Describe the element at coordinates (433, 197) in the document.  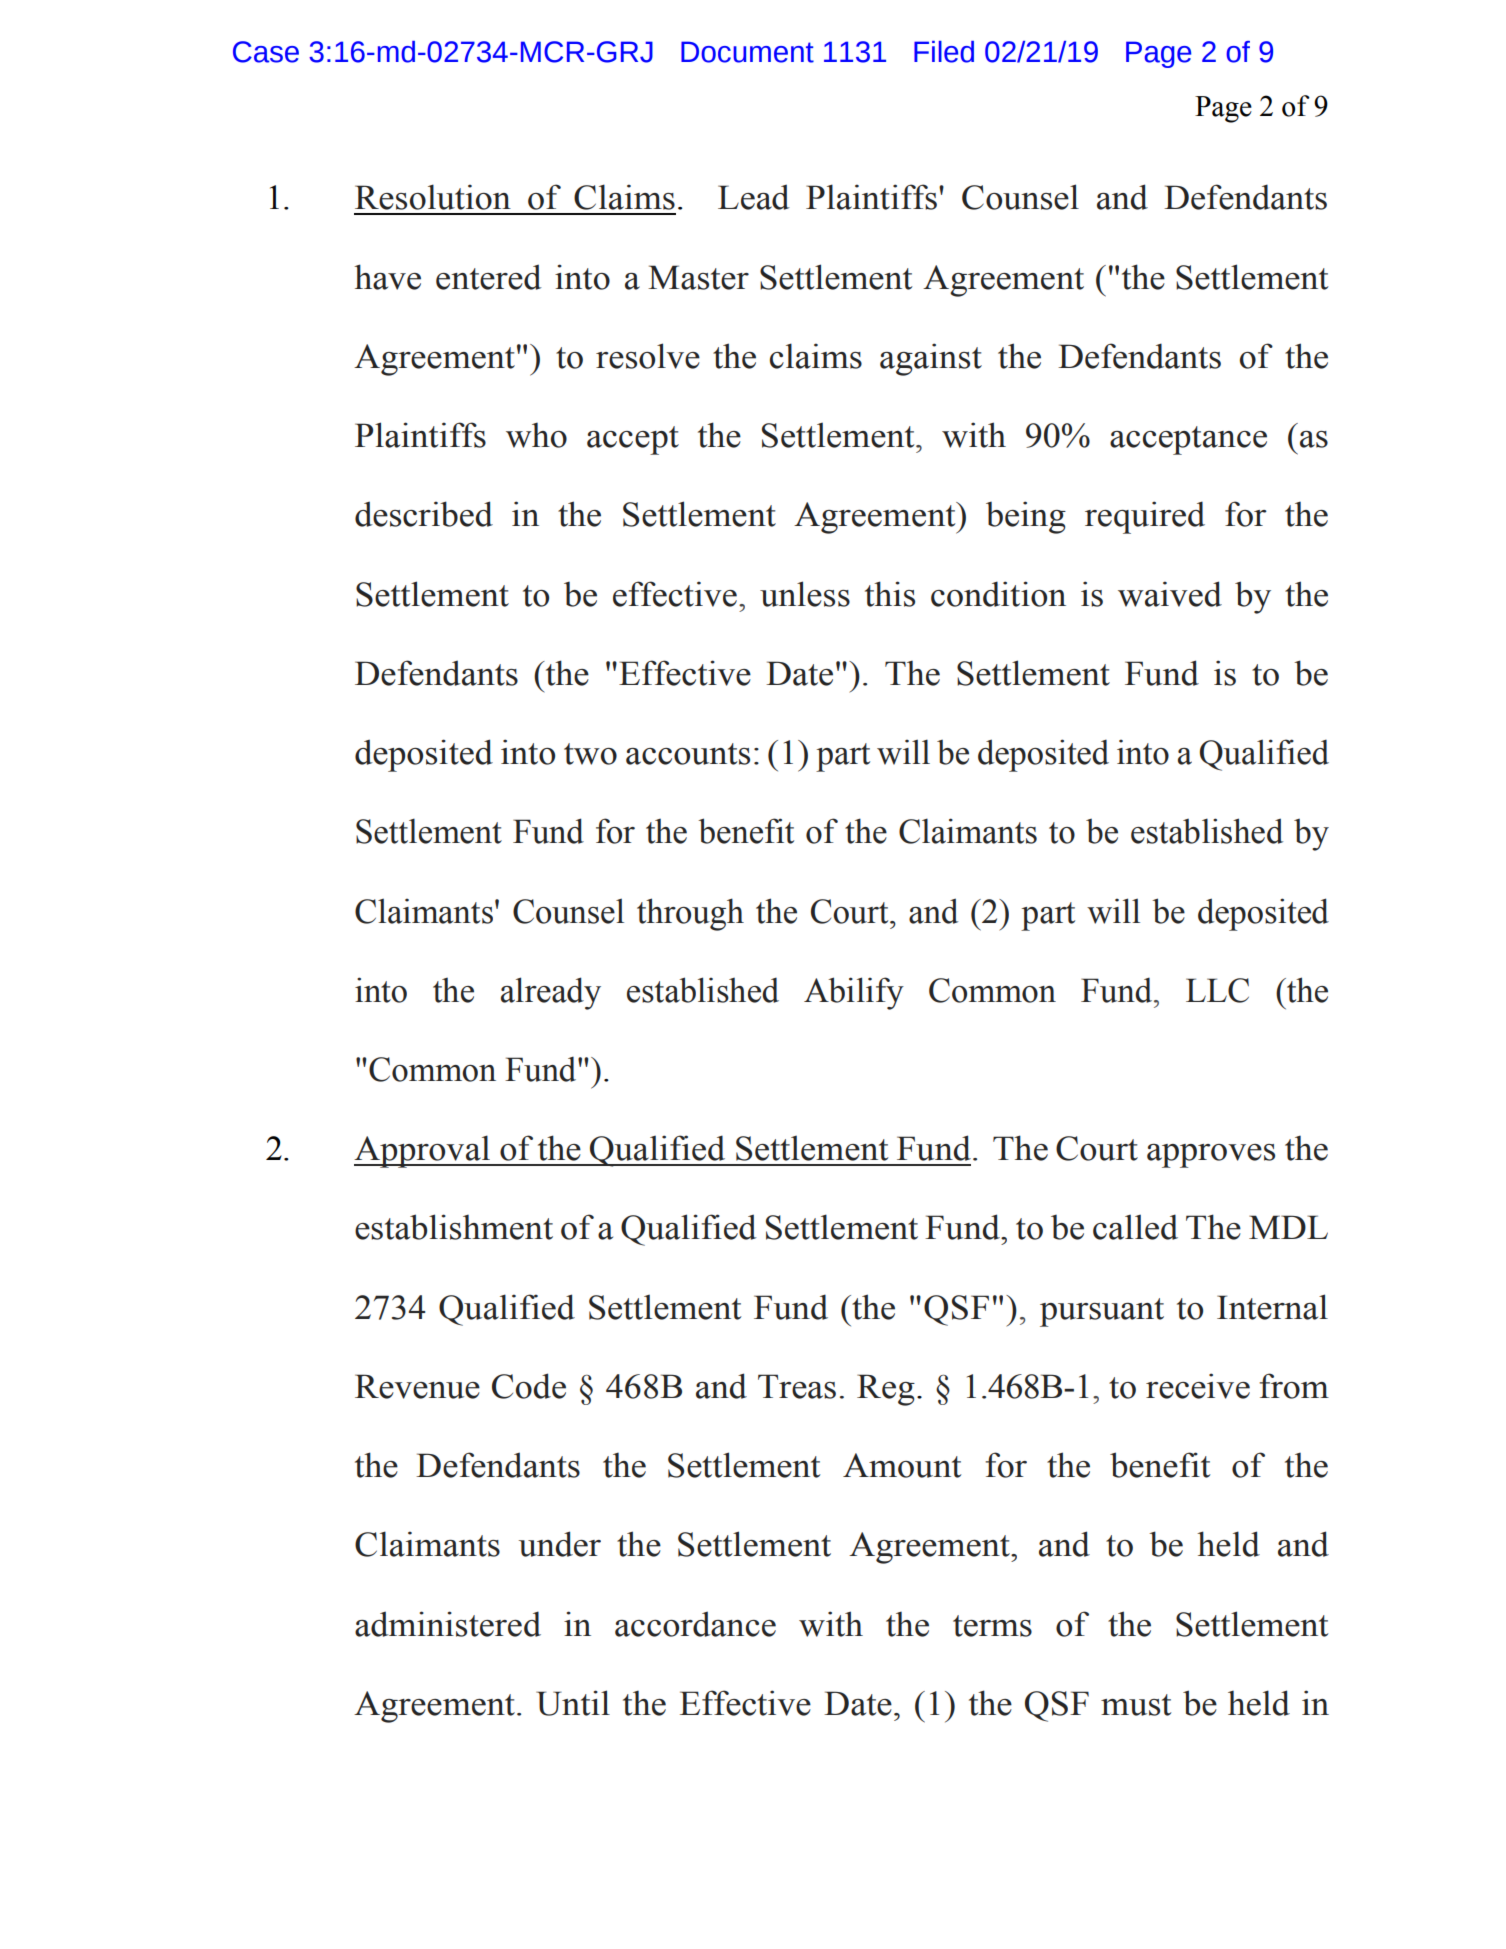
I see `Resolution` at that location.
